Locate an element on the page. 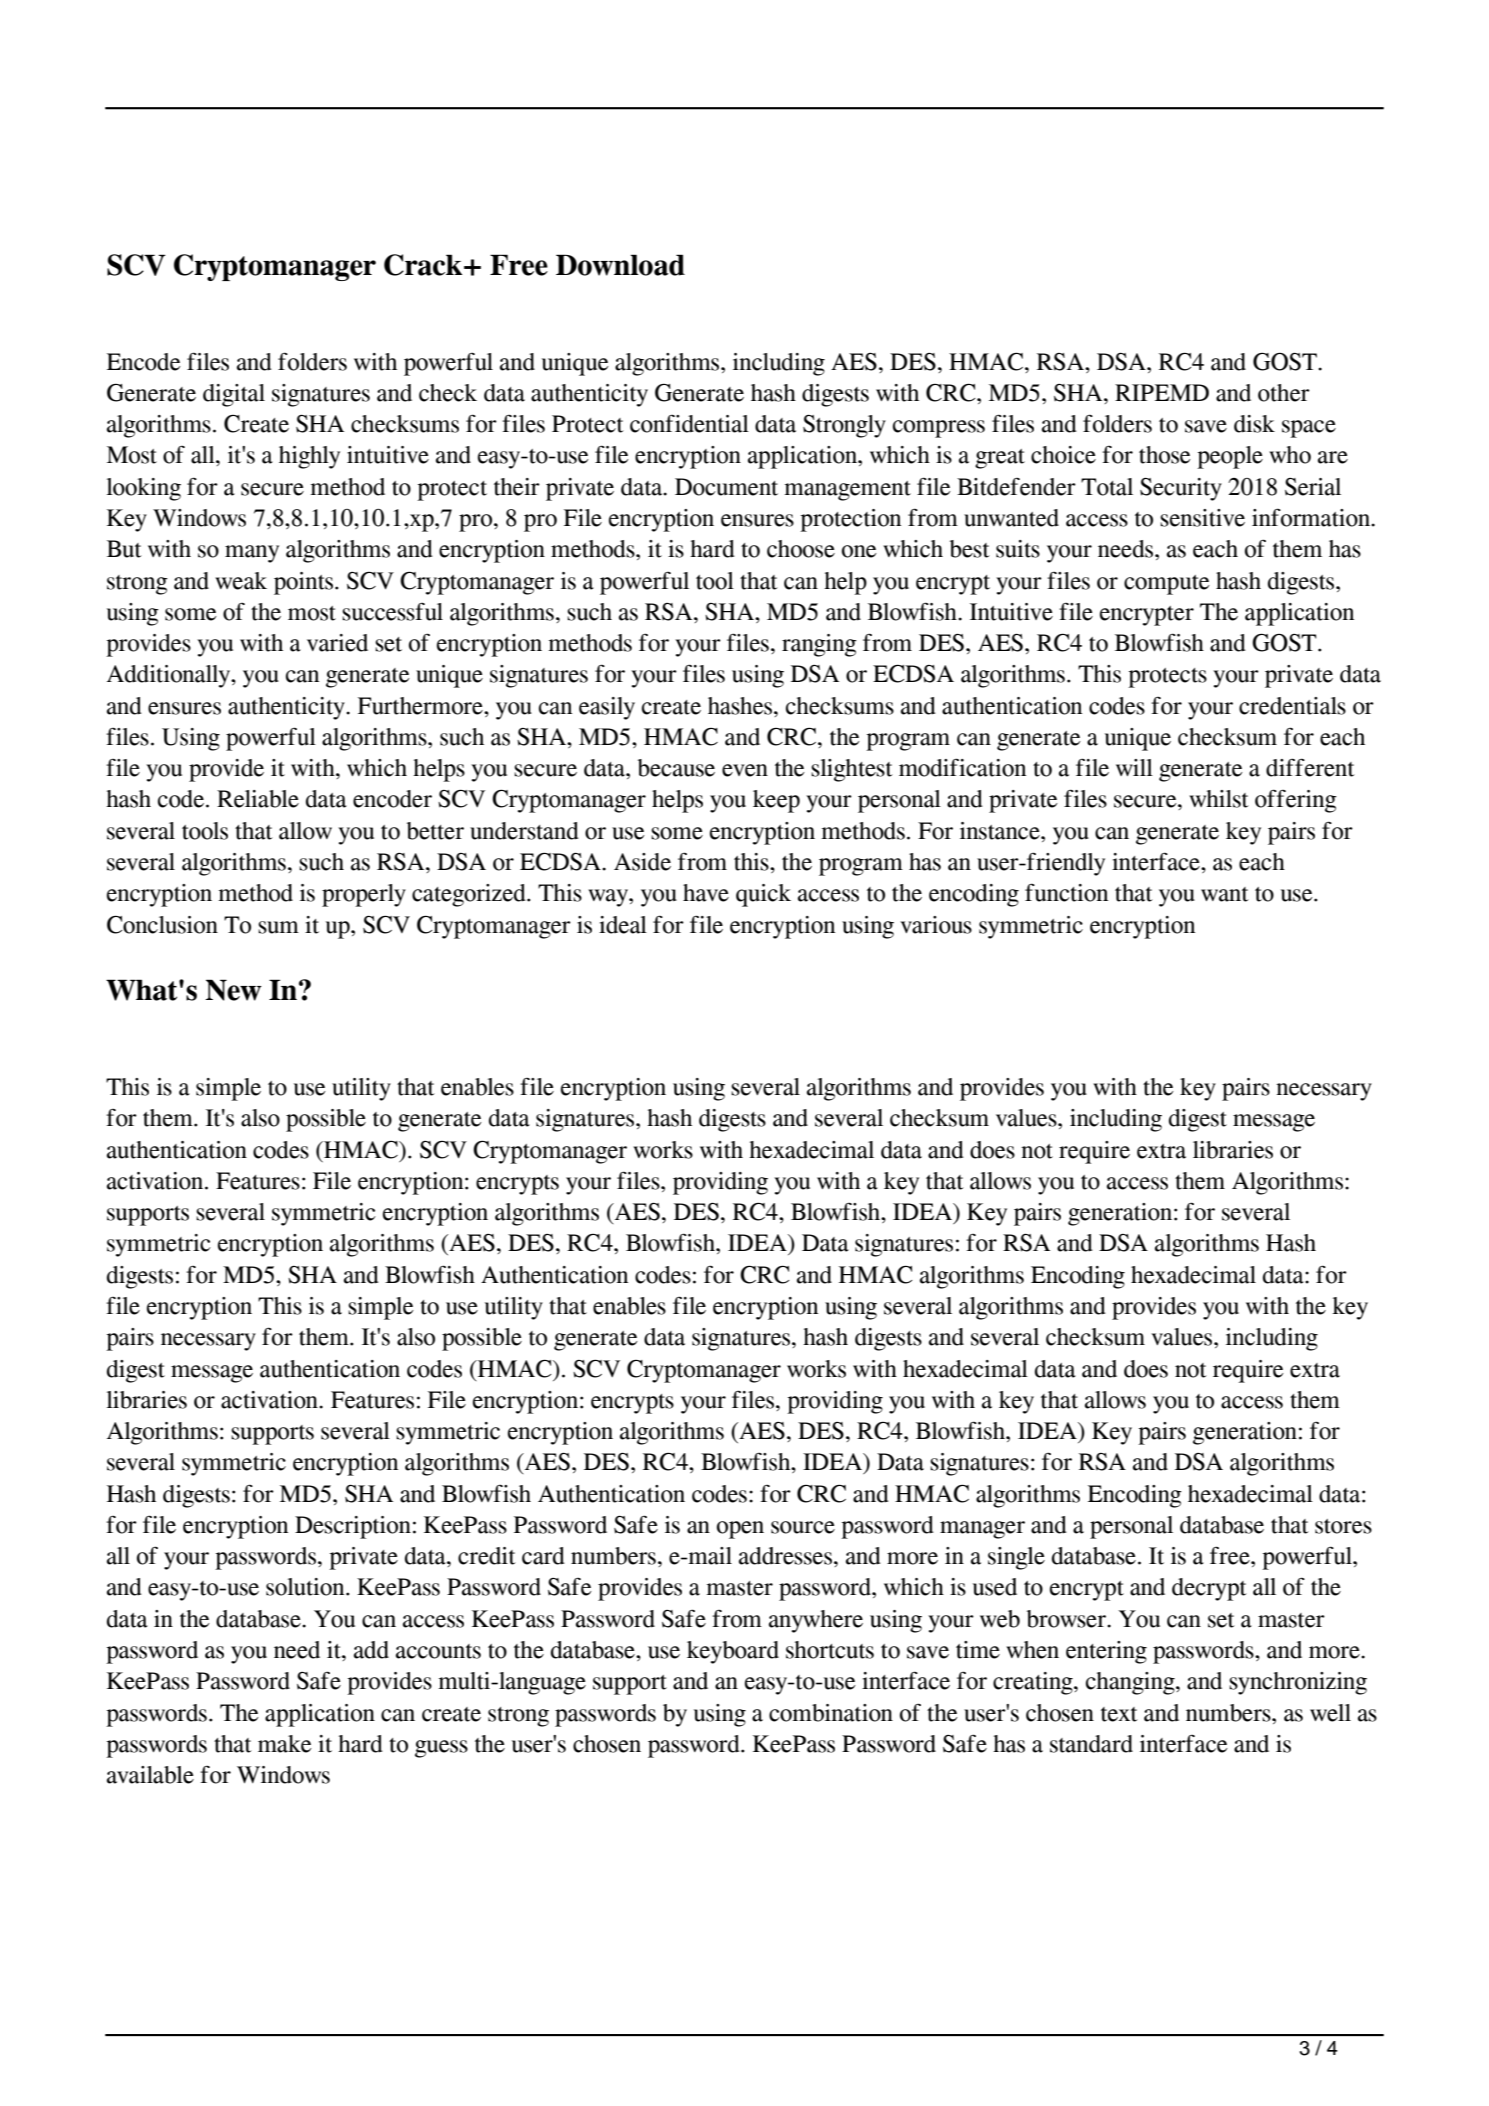 This document has height=2106, width=1489. Reliable is located at coordinates (258, 799).
